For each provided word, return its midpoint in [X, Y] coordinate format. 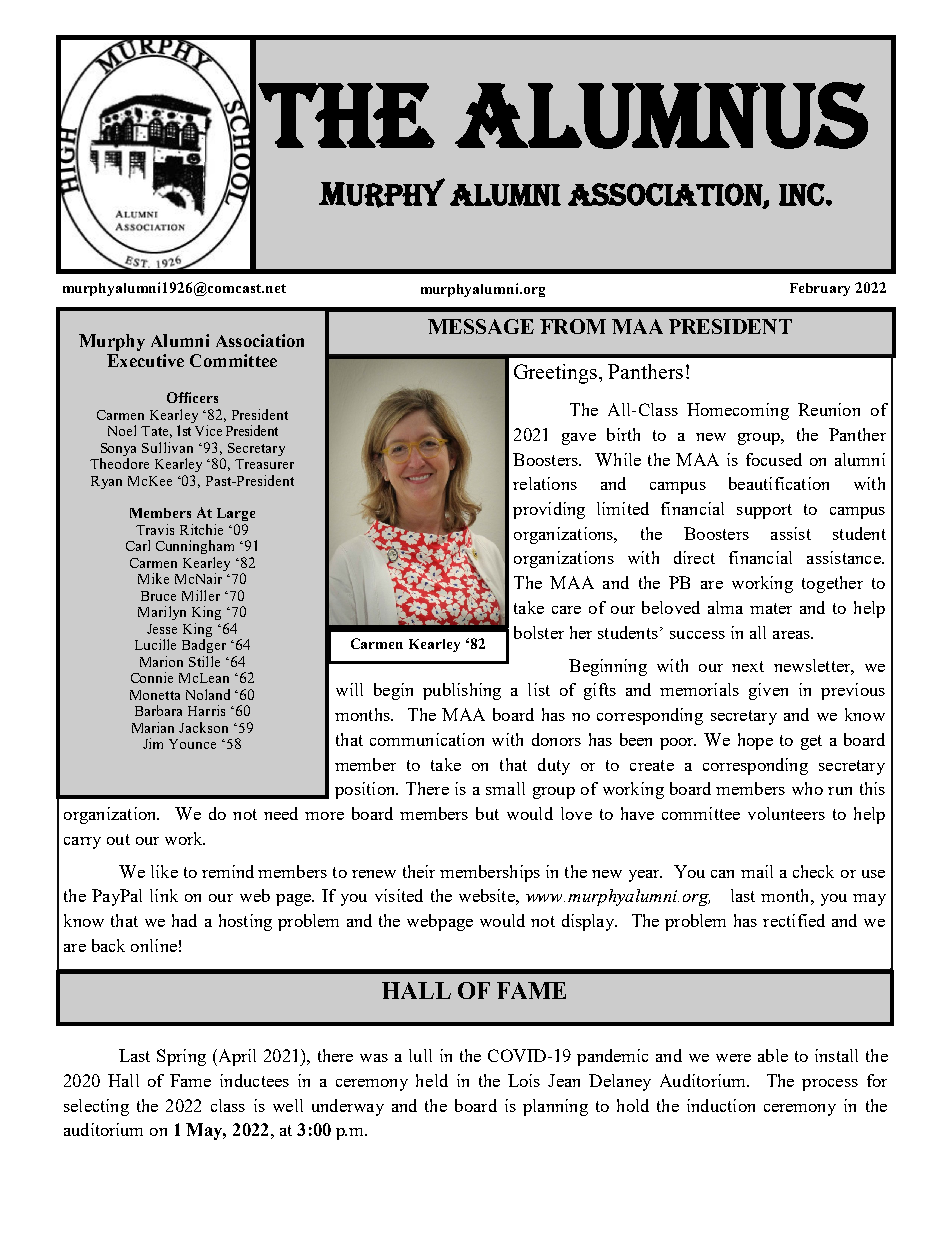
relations [545, 483]
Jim [153, 743]
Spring [181, 1057]
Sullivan [167, 447]
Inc [803, 194]
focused [774, 459]
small [505, 788]
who [807, 788]
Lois [524, 1080]
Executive [145, 360]
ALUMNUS [661, 115]
